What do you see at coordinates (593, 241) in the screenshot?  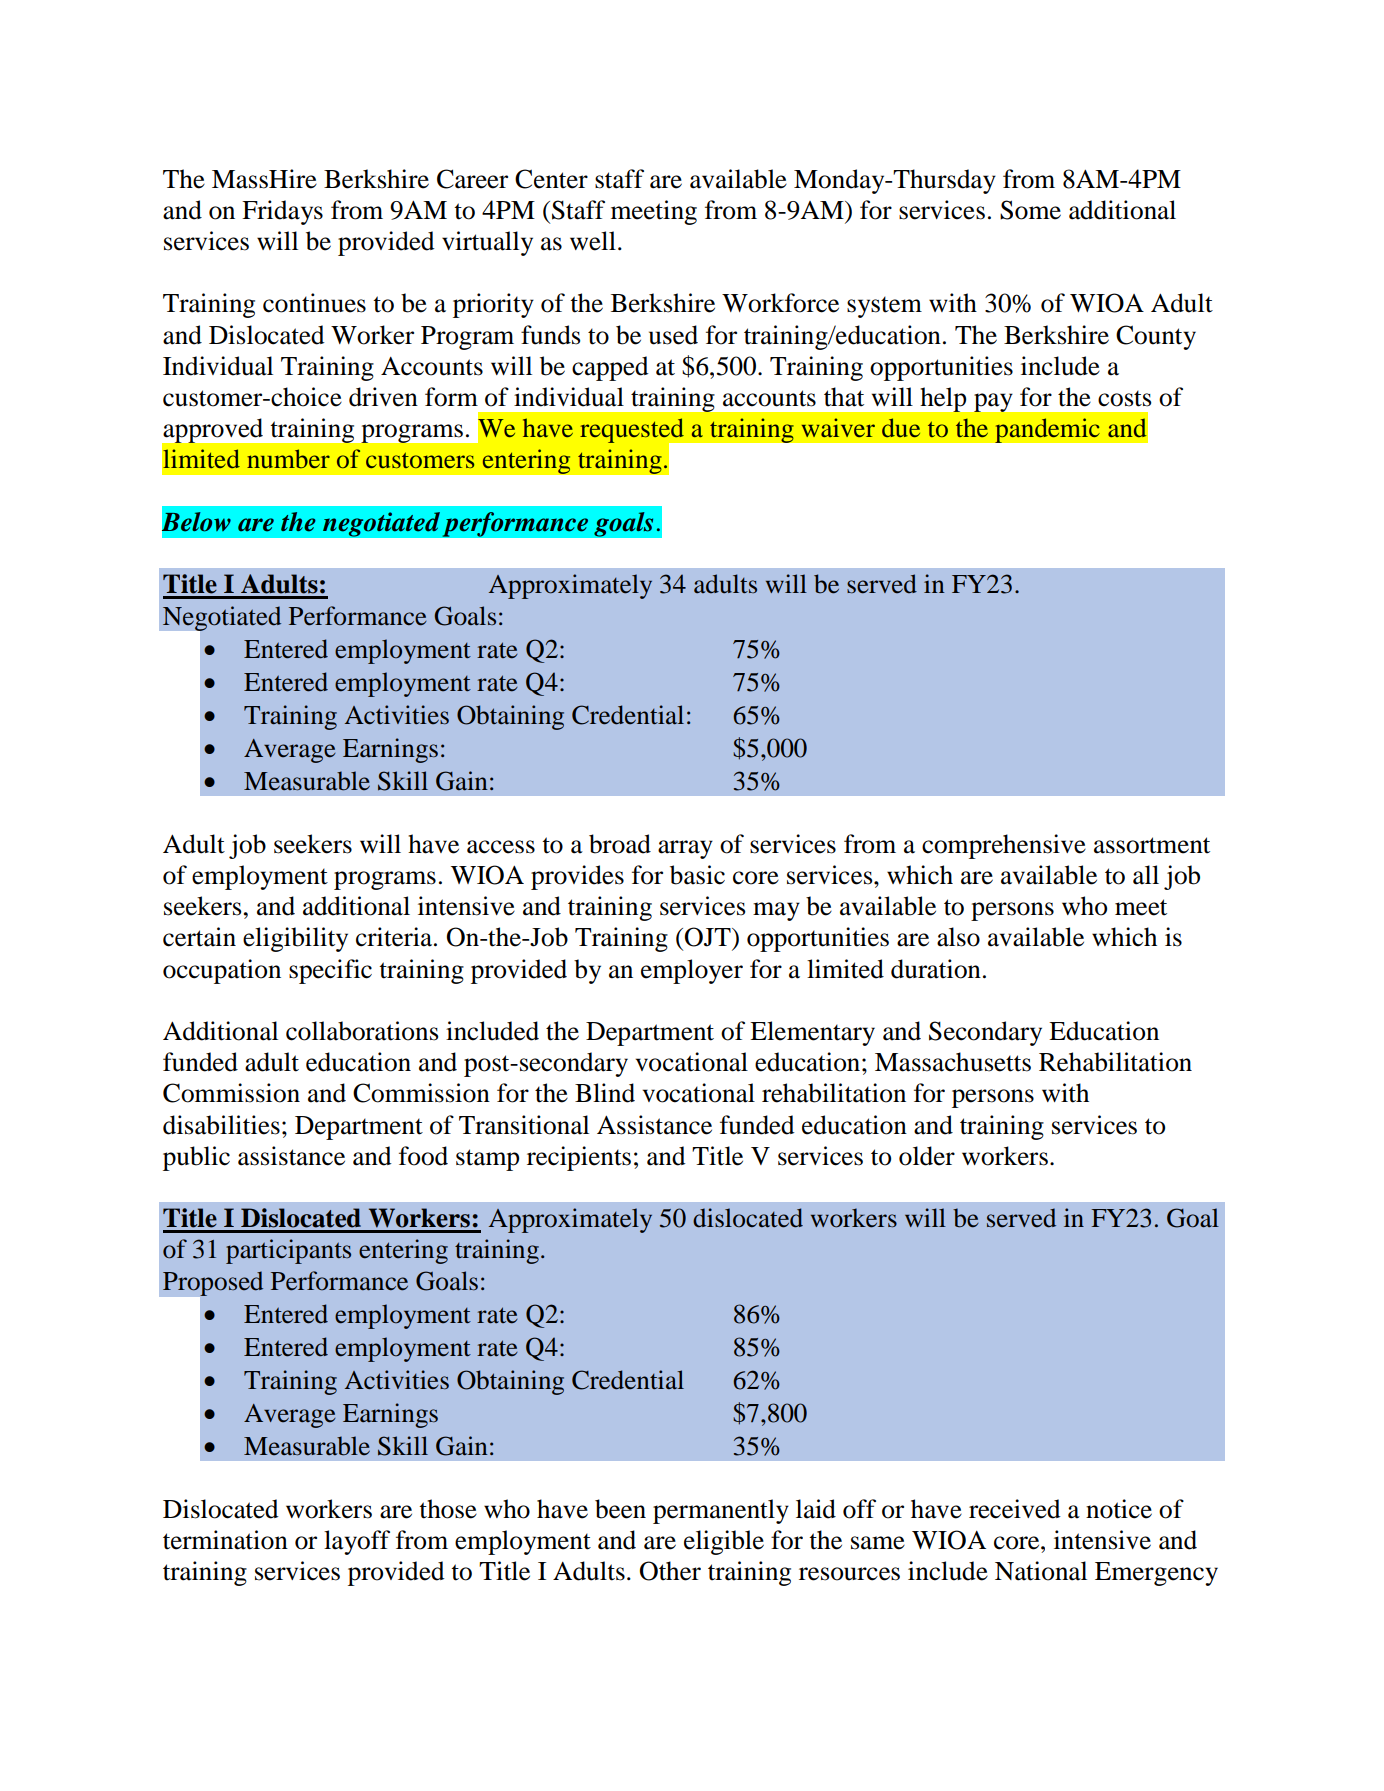 I see `well` at bounding box center [593, 241].
